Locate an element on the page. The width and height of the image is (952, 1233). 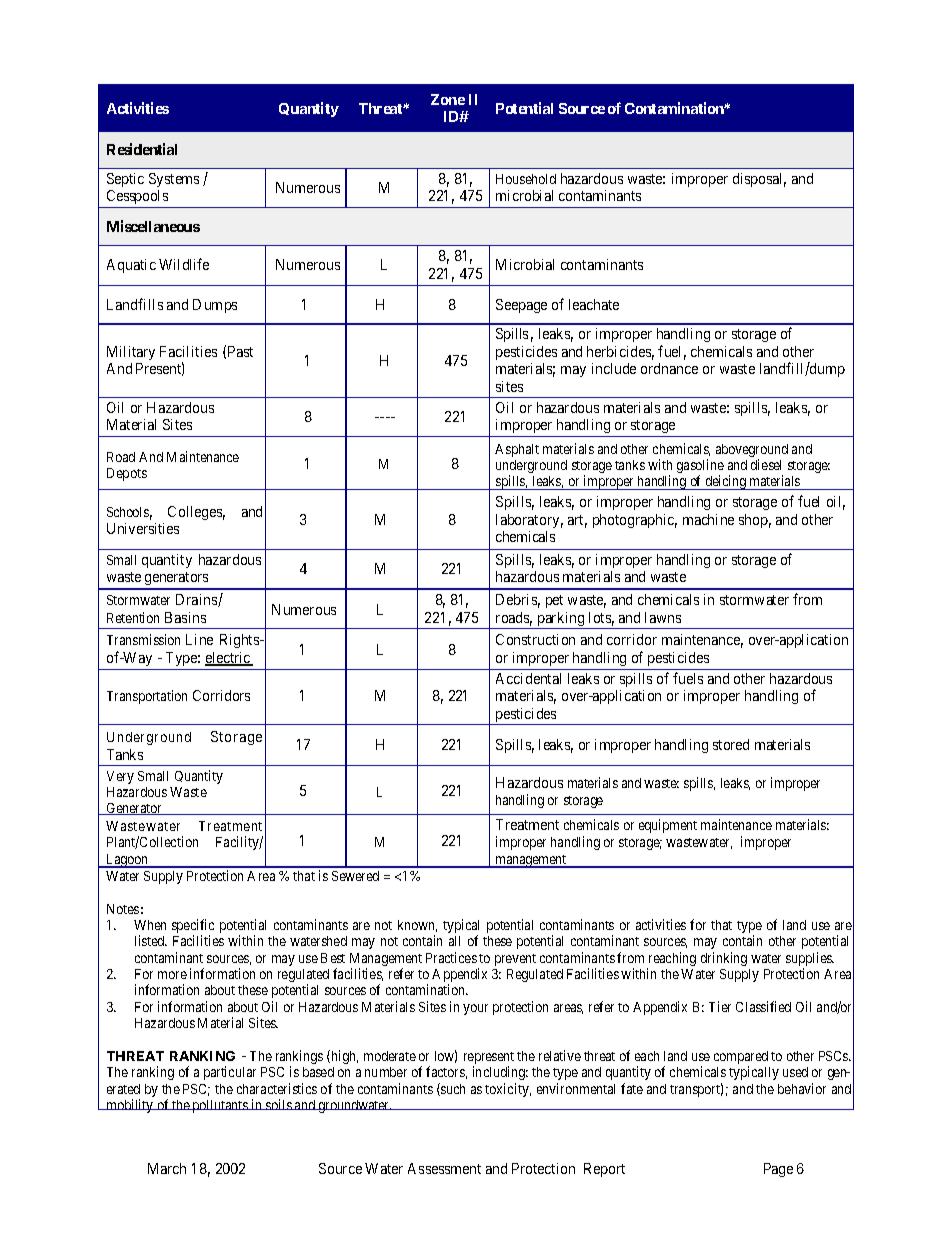
Residential is located at coordinates (142, 149).
